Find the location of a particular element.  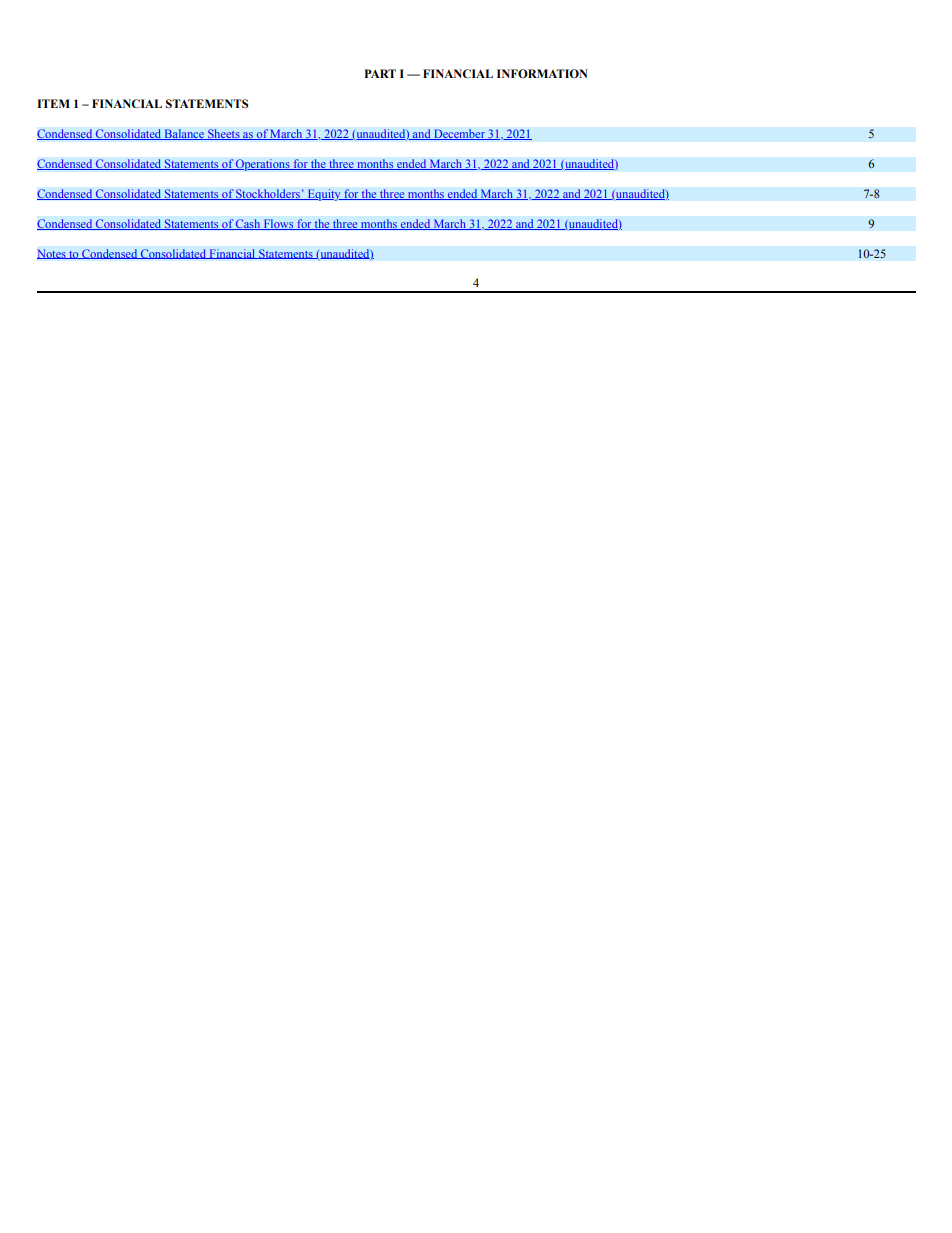

Cash is located at coordinates (248, 224).
